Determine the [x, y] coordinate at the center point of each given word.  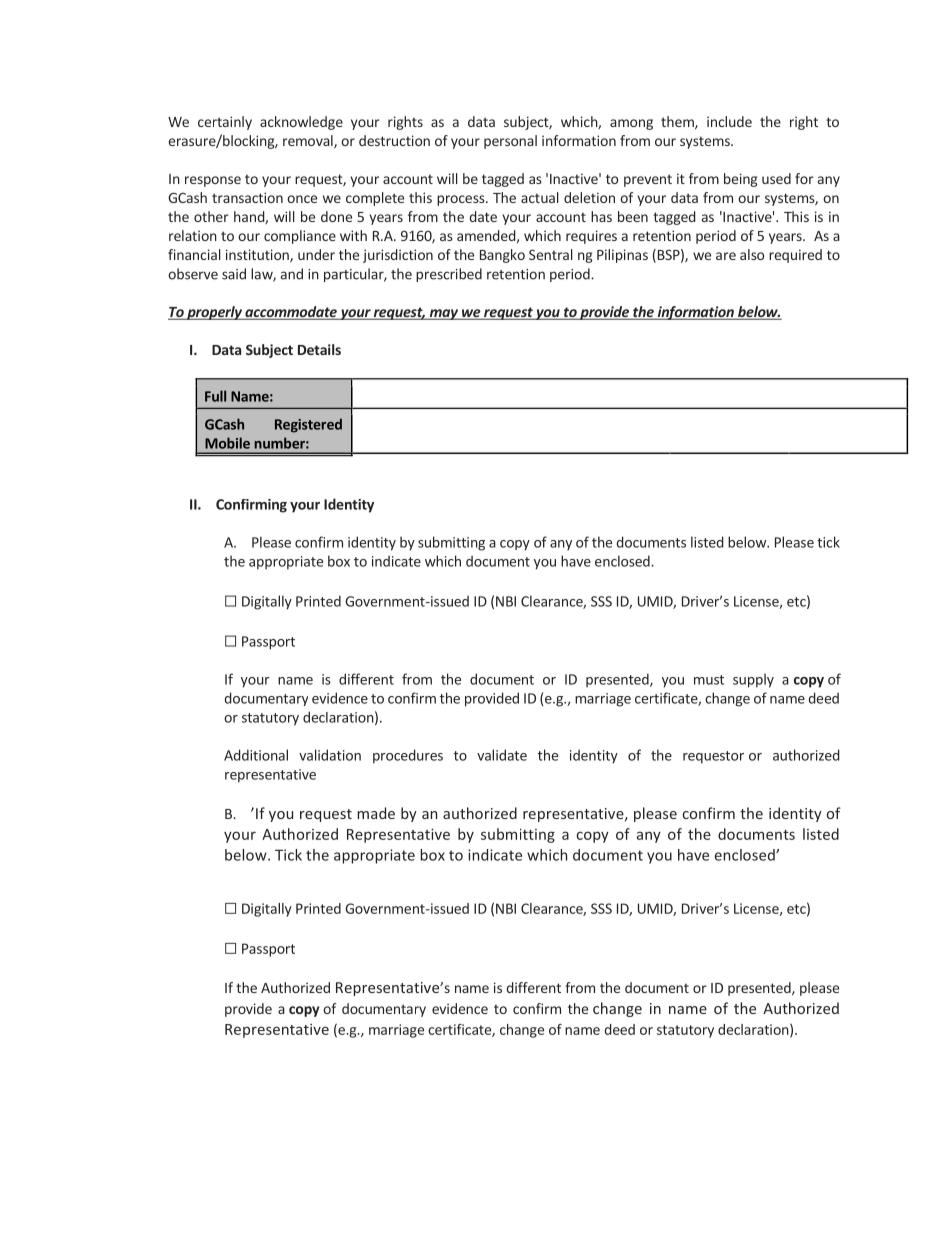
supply [753, 680]
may [443, 314]
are [726, 256]
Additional [256, 755]
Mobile [227, 443]
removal [309, 142]
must [709, 680]
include [729, 121]
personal [510, 142]
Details [319, 349]
